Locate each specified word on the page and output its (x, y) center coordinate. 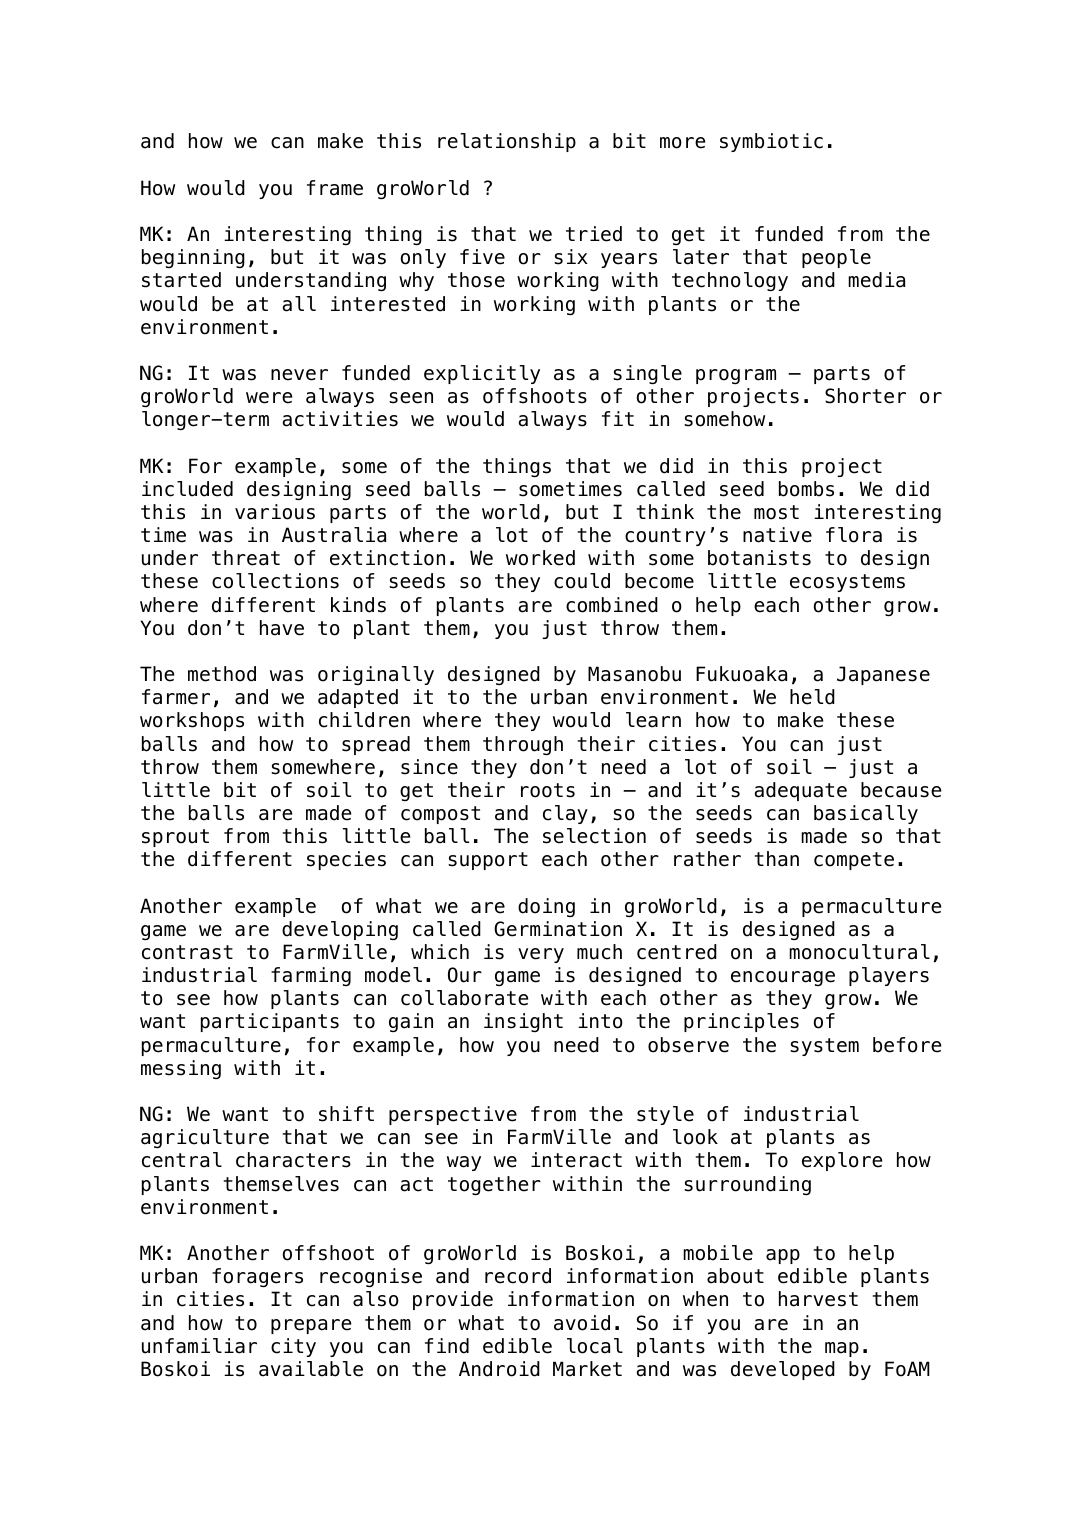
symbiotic (771, 142)
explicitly (482, 374)
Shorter (865, 396)
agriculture (205, 1138)
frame (335, 188)
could (582, 581)
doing (546, 907)
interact (576, 1160)
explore (842, 1161)
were (269, 398)
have (282, 628)
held (812, 697)
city (293, 1347)
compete (854, 861)
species (346, 860)
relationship (507, 142)
